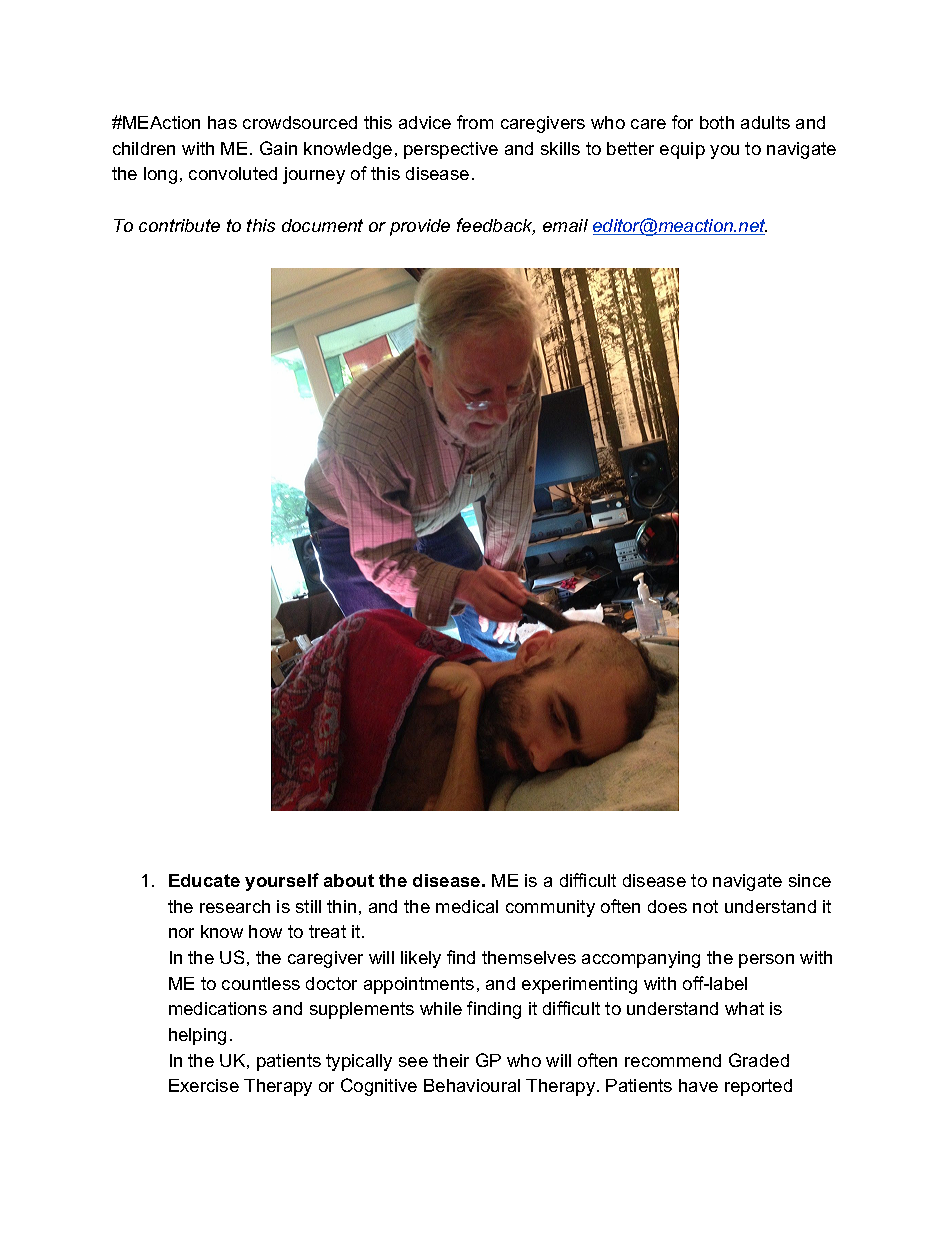  What do you see at coordinates (810, 880) in the page?
I see `since` at bounding box center [810, 880].
